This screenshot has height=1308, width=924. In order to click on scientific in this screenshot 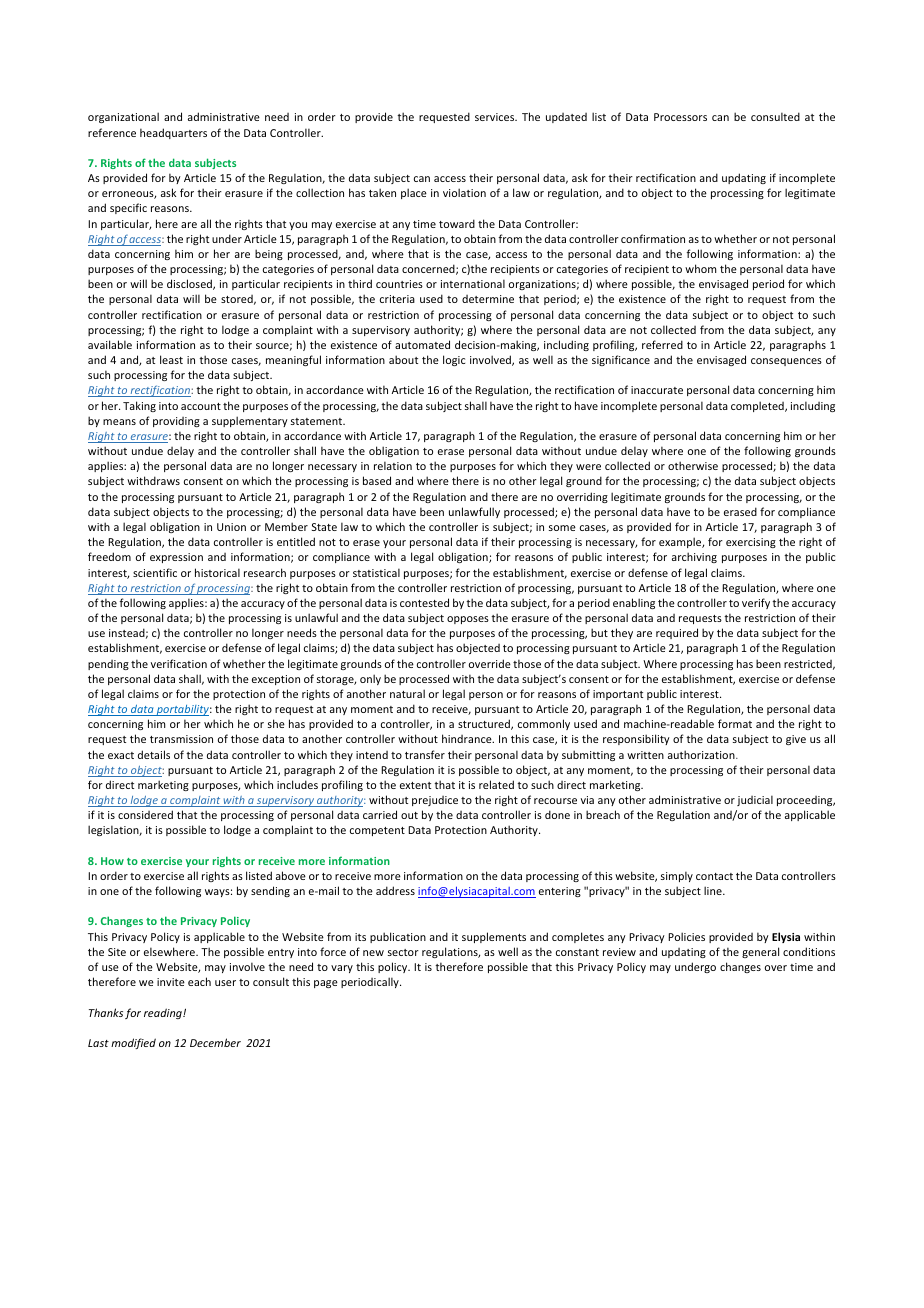, I will do `click(155, 572)`.
